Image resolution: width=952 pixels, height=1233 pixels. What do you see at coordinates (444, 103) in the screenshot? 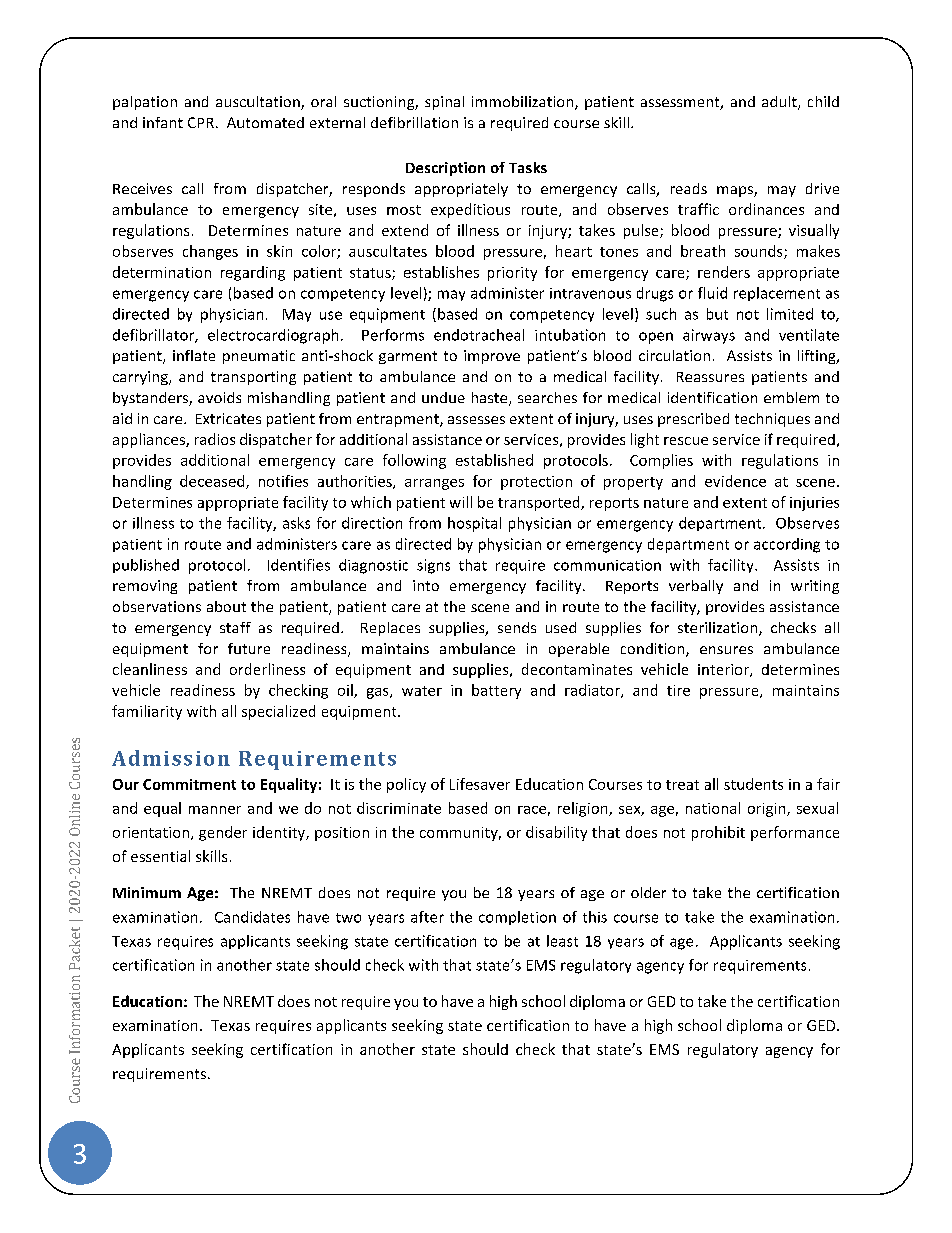
I see `spinal` at bounding box center [444, 103].
